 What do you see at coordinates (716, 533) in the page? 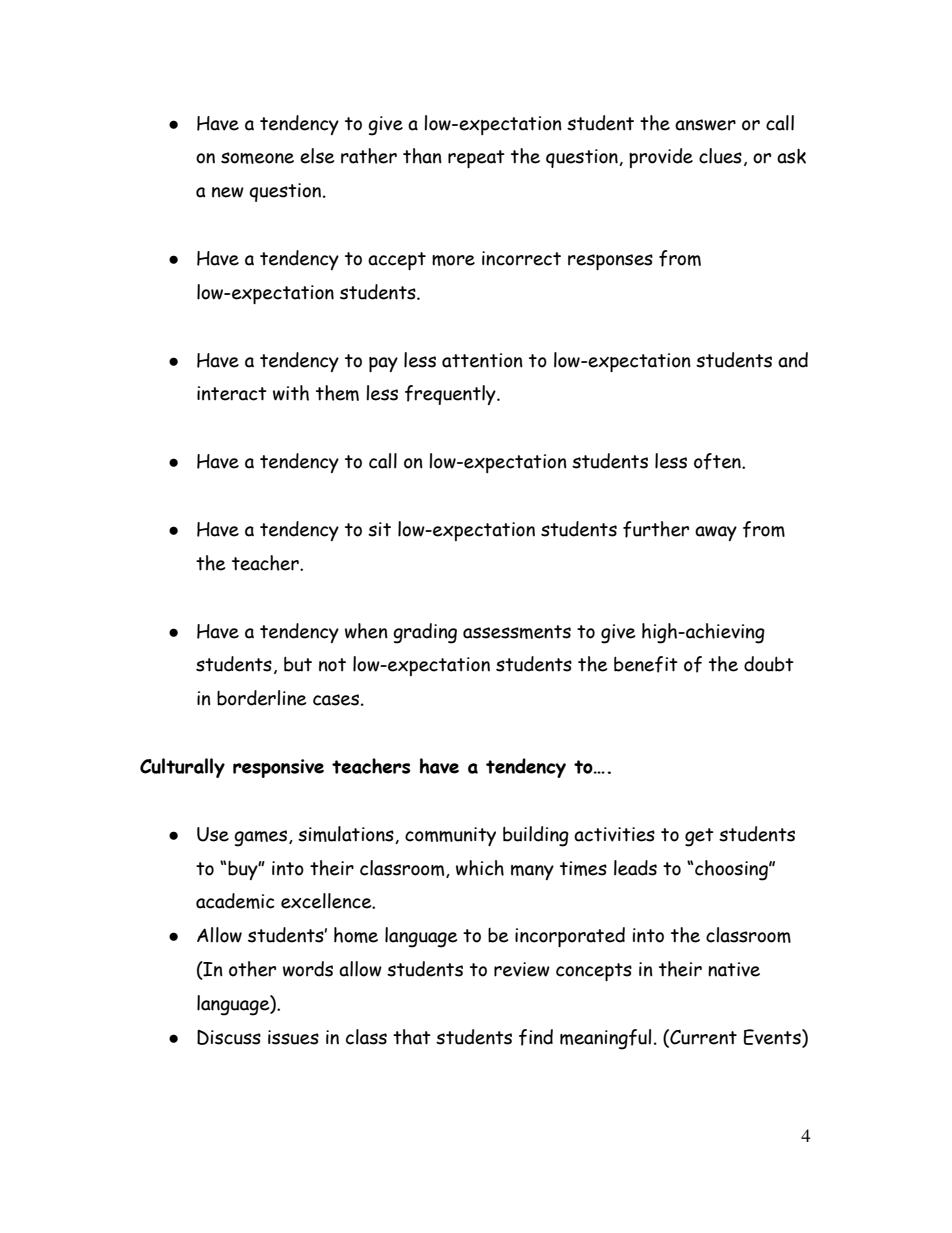
I see `away` at bounding box center [716, 533].
